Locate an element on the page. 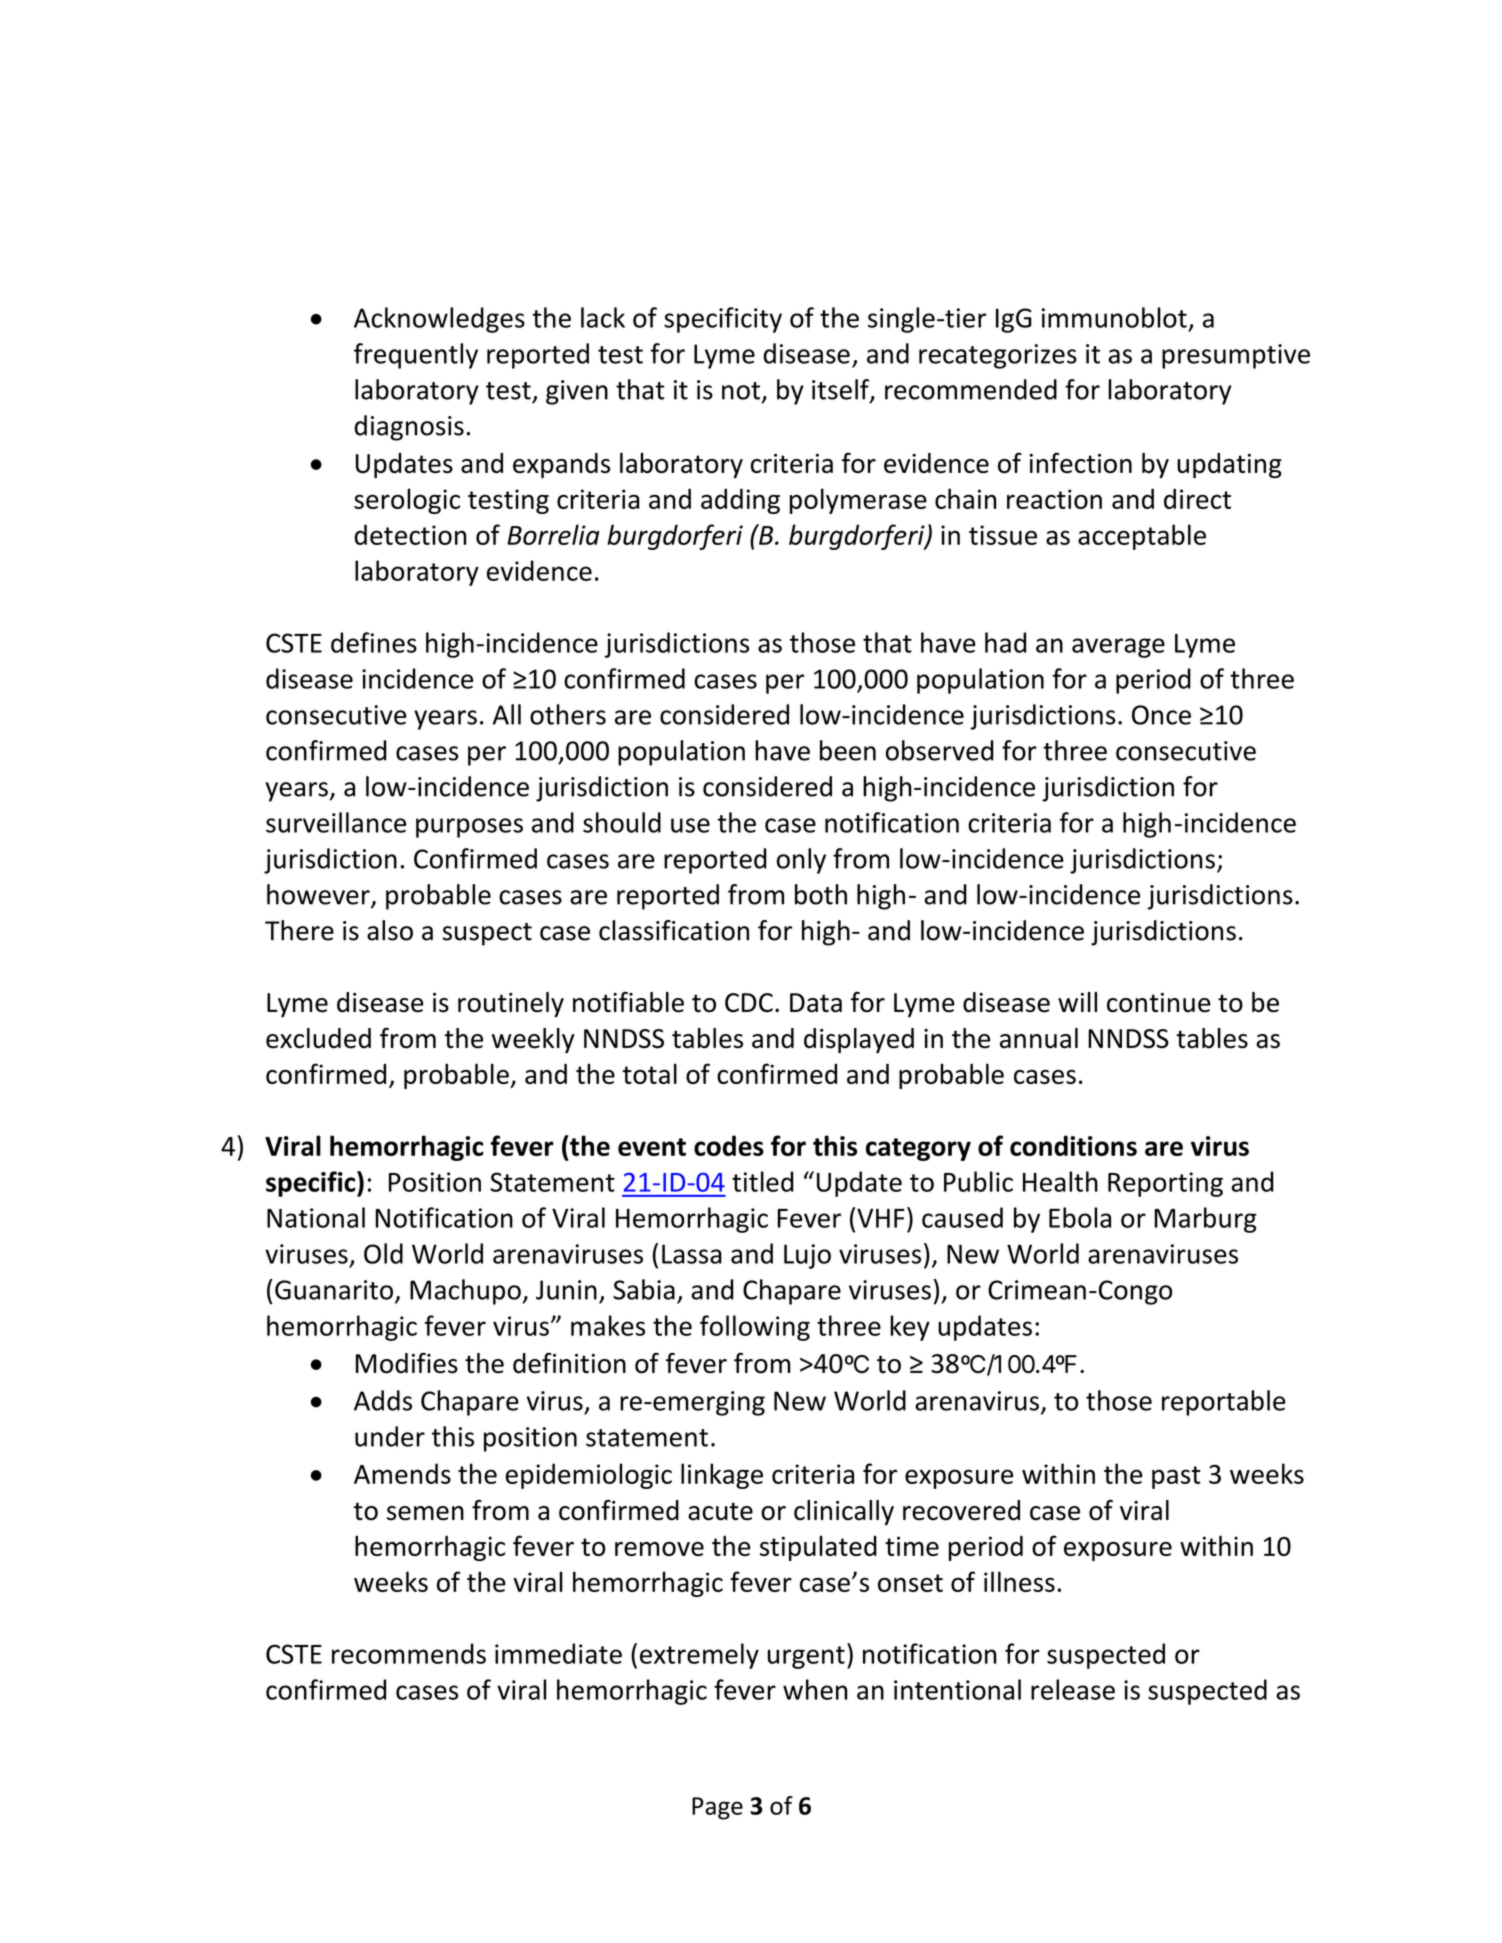 This image has width=1502, height=1943. Page is located at coordinates (717, 1808).
